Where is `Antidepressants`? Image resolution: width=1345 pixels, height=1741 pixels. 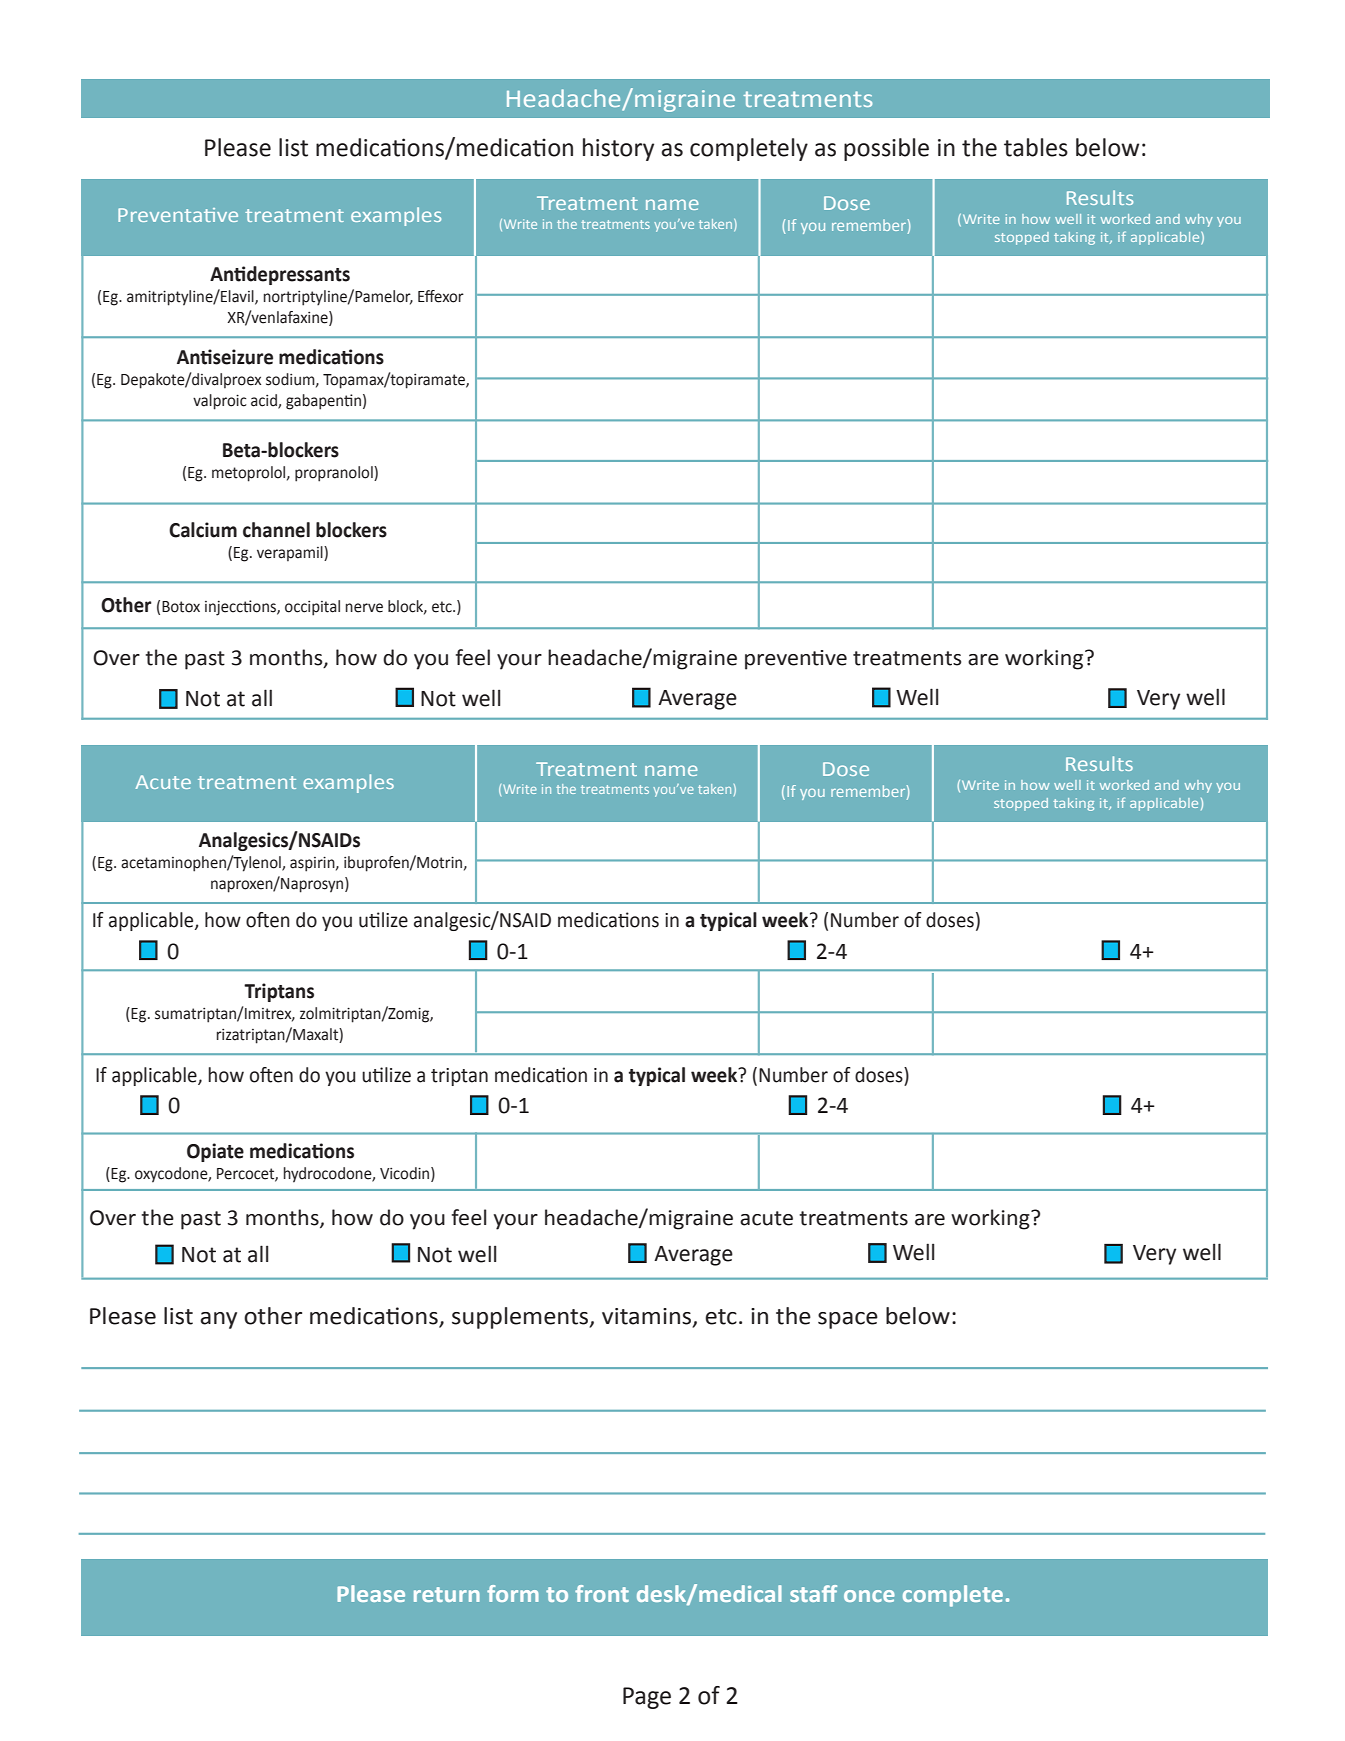
Antidepressants is located at coordinates (280, 275).
